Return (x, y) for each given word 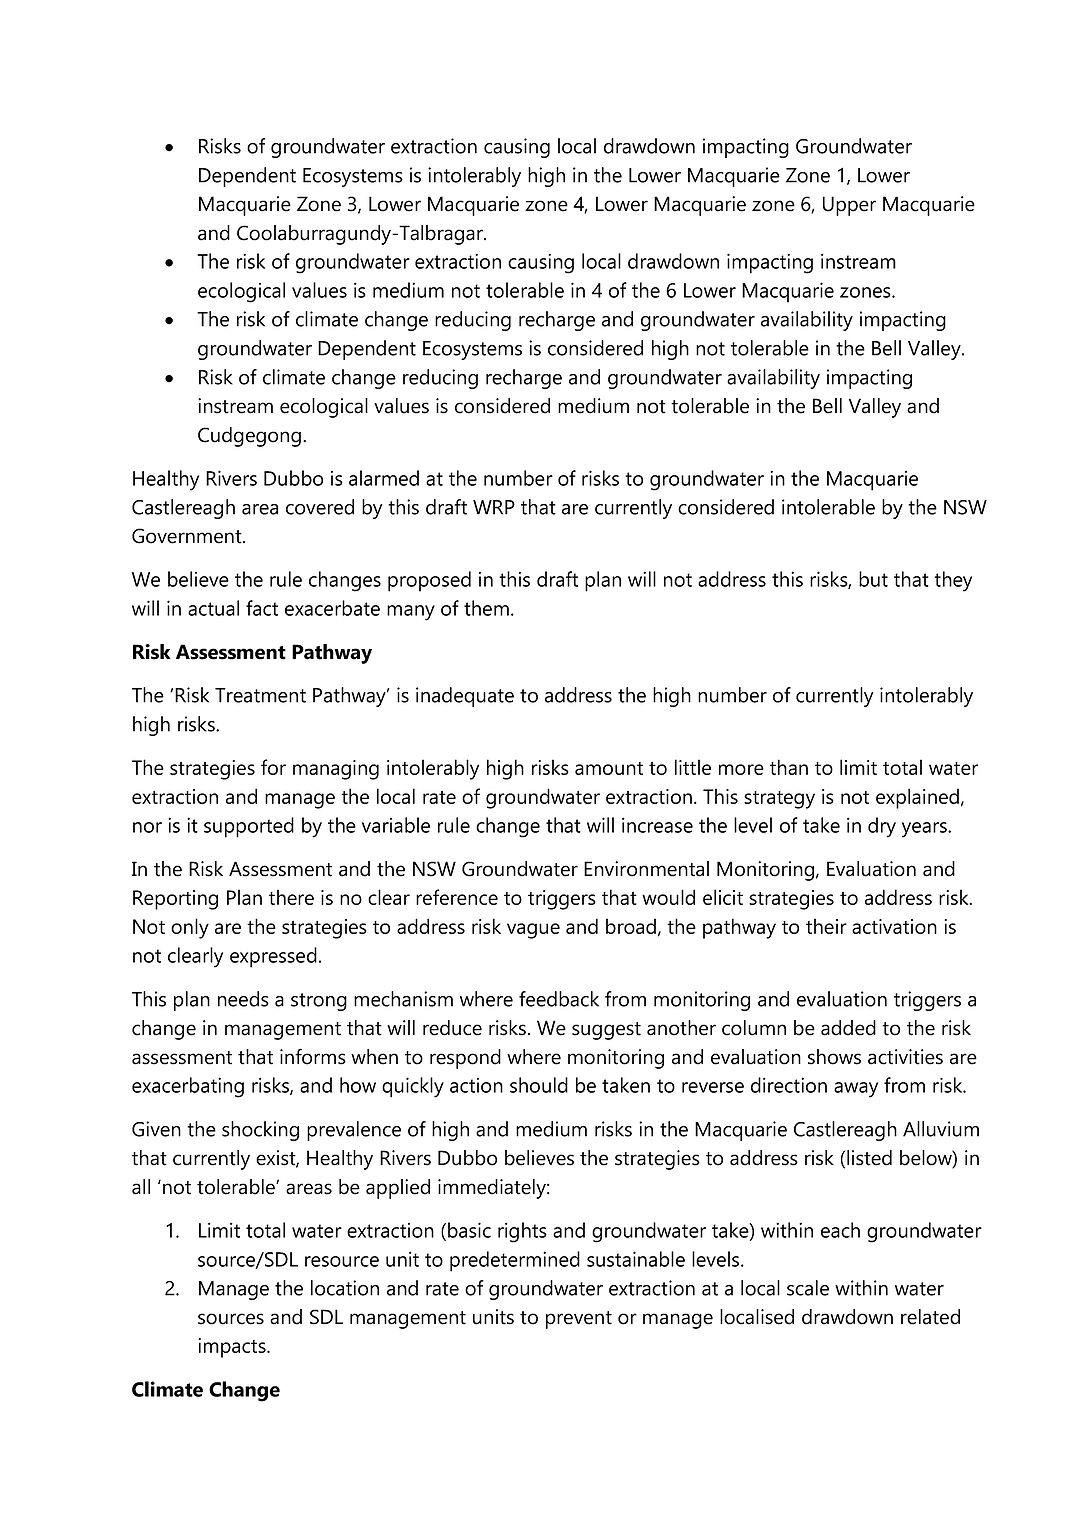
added (848, 1028)
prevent (579, 1320)
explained (917, 798)
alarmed (384, 478)
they (953, 581)
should (539, 1085)
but (873, 579)
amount (609, 768)
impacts (233, 1348)
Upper (849, 206)
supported (249, 827)
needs (243, 999)
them (486, 608)
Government (188, 536)
